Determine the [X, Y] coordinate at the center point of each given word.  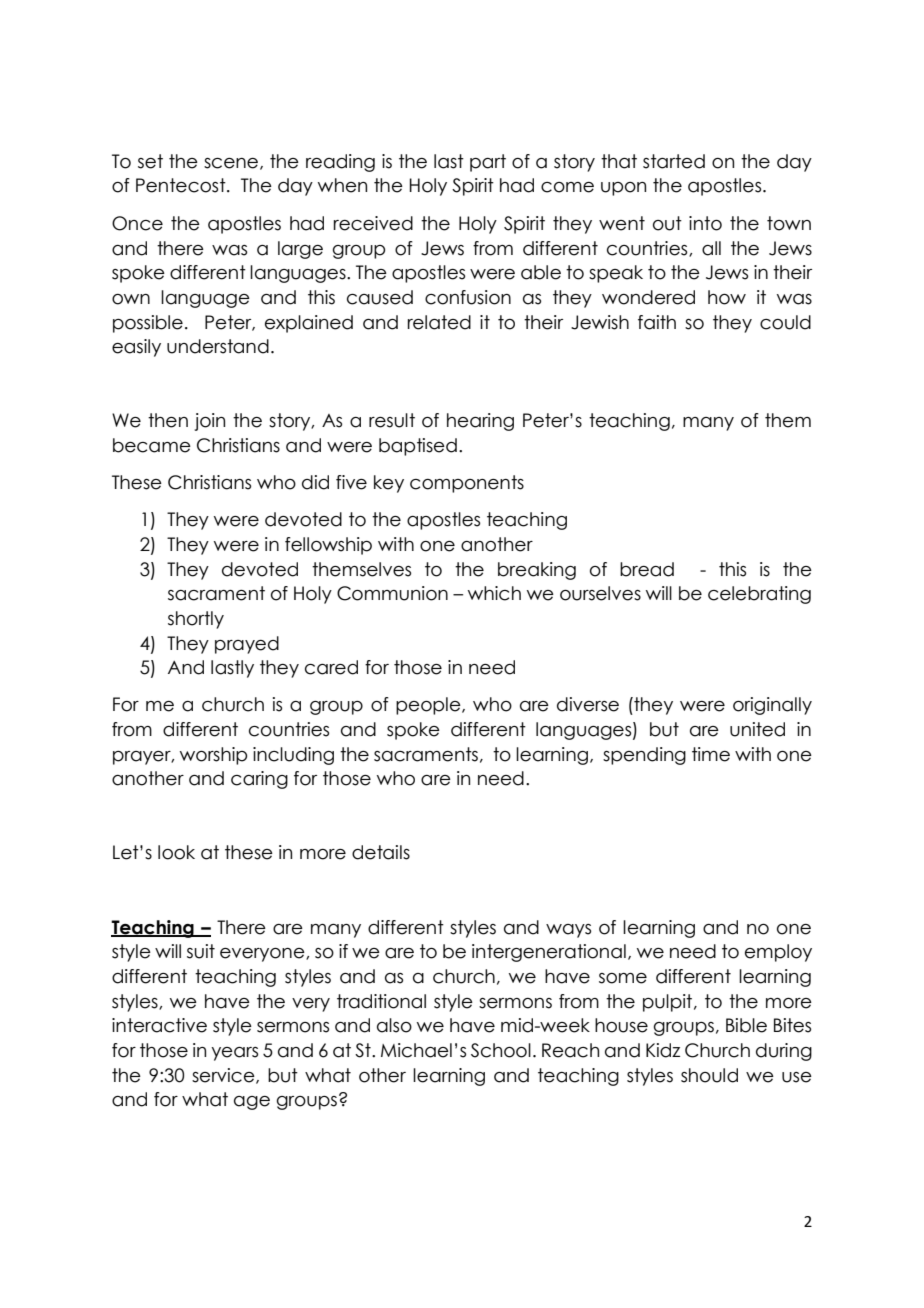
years [234, 1054]
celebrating [759, 595]
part [488, 163]
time [711, 754]
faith [657, 322]
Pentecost [182, 185]
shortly [196, 620]
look [176, 852]
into [705, 223]
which [494, 593]
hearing [480, 422]
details [381, 852]
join [210, 422]
